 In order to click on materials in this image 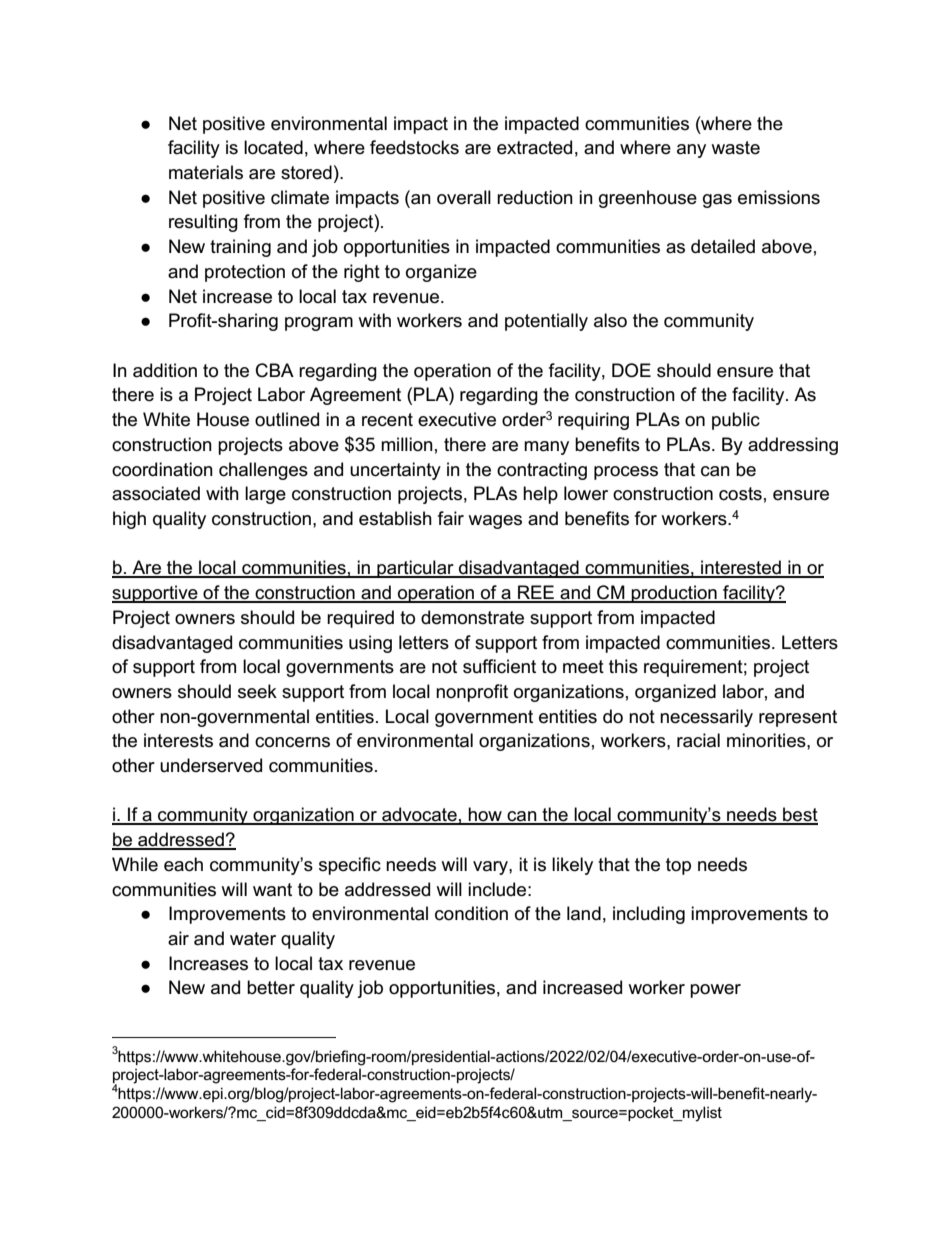, I will do `click(206, 172)`.
